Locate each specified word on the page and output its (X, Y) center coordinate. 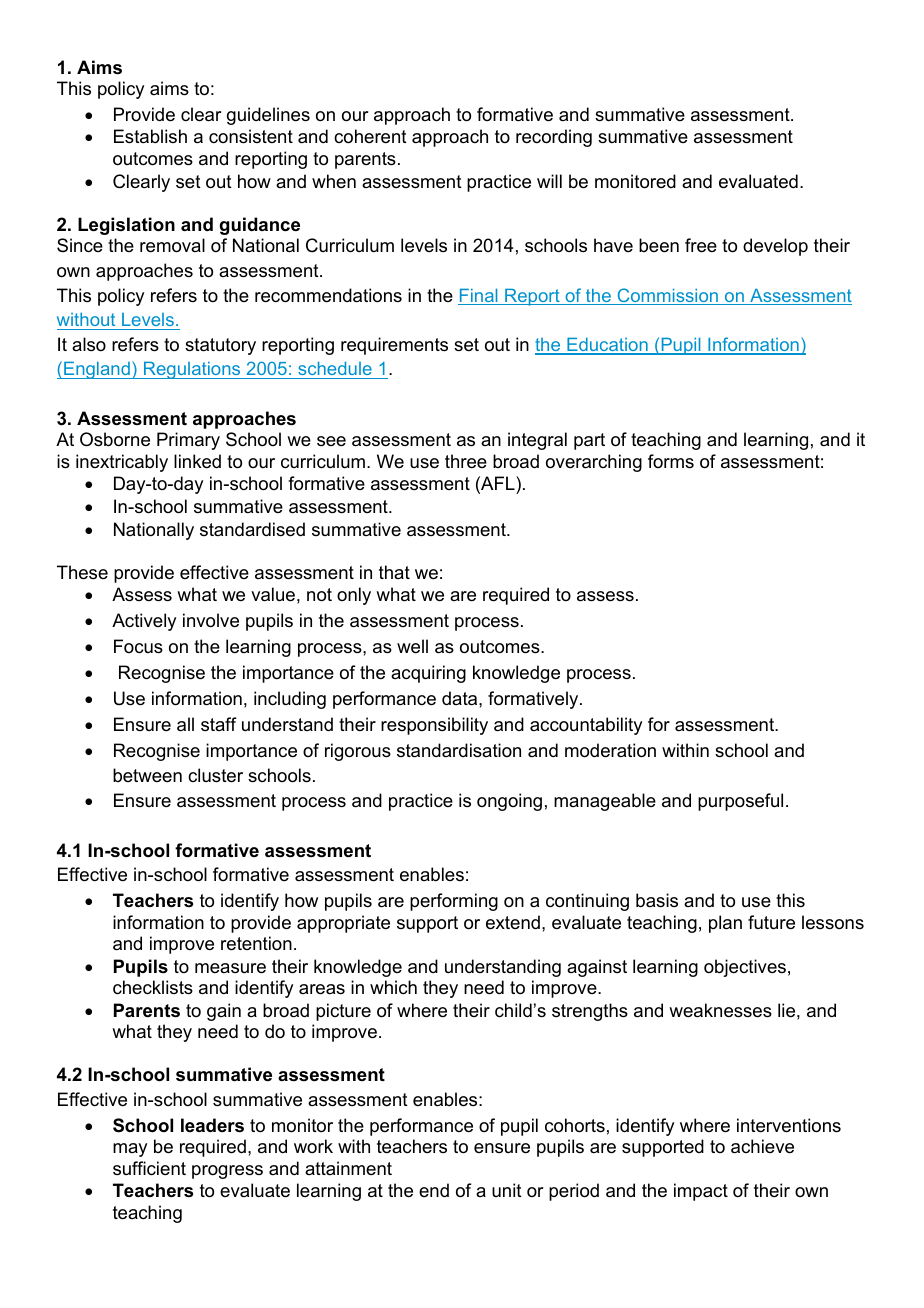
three (466, 461)
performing (454, 902)
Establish (150, 136)
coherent (370, 136)
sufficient (149, 1168)
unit (507, 1190)
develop (775, 247)
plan (725, 924)
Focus (138, 646)
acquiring (428, 674)
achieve (762, 1146)
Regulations (192, 370)
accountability (586, 726)
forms (671, 461)
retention (256, 943)
